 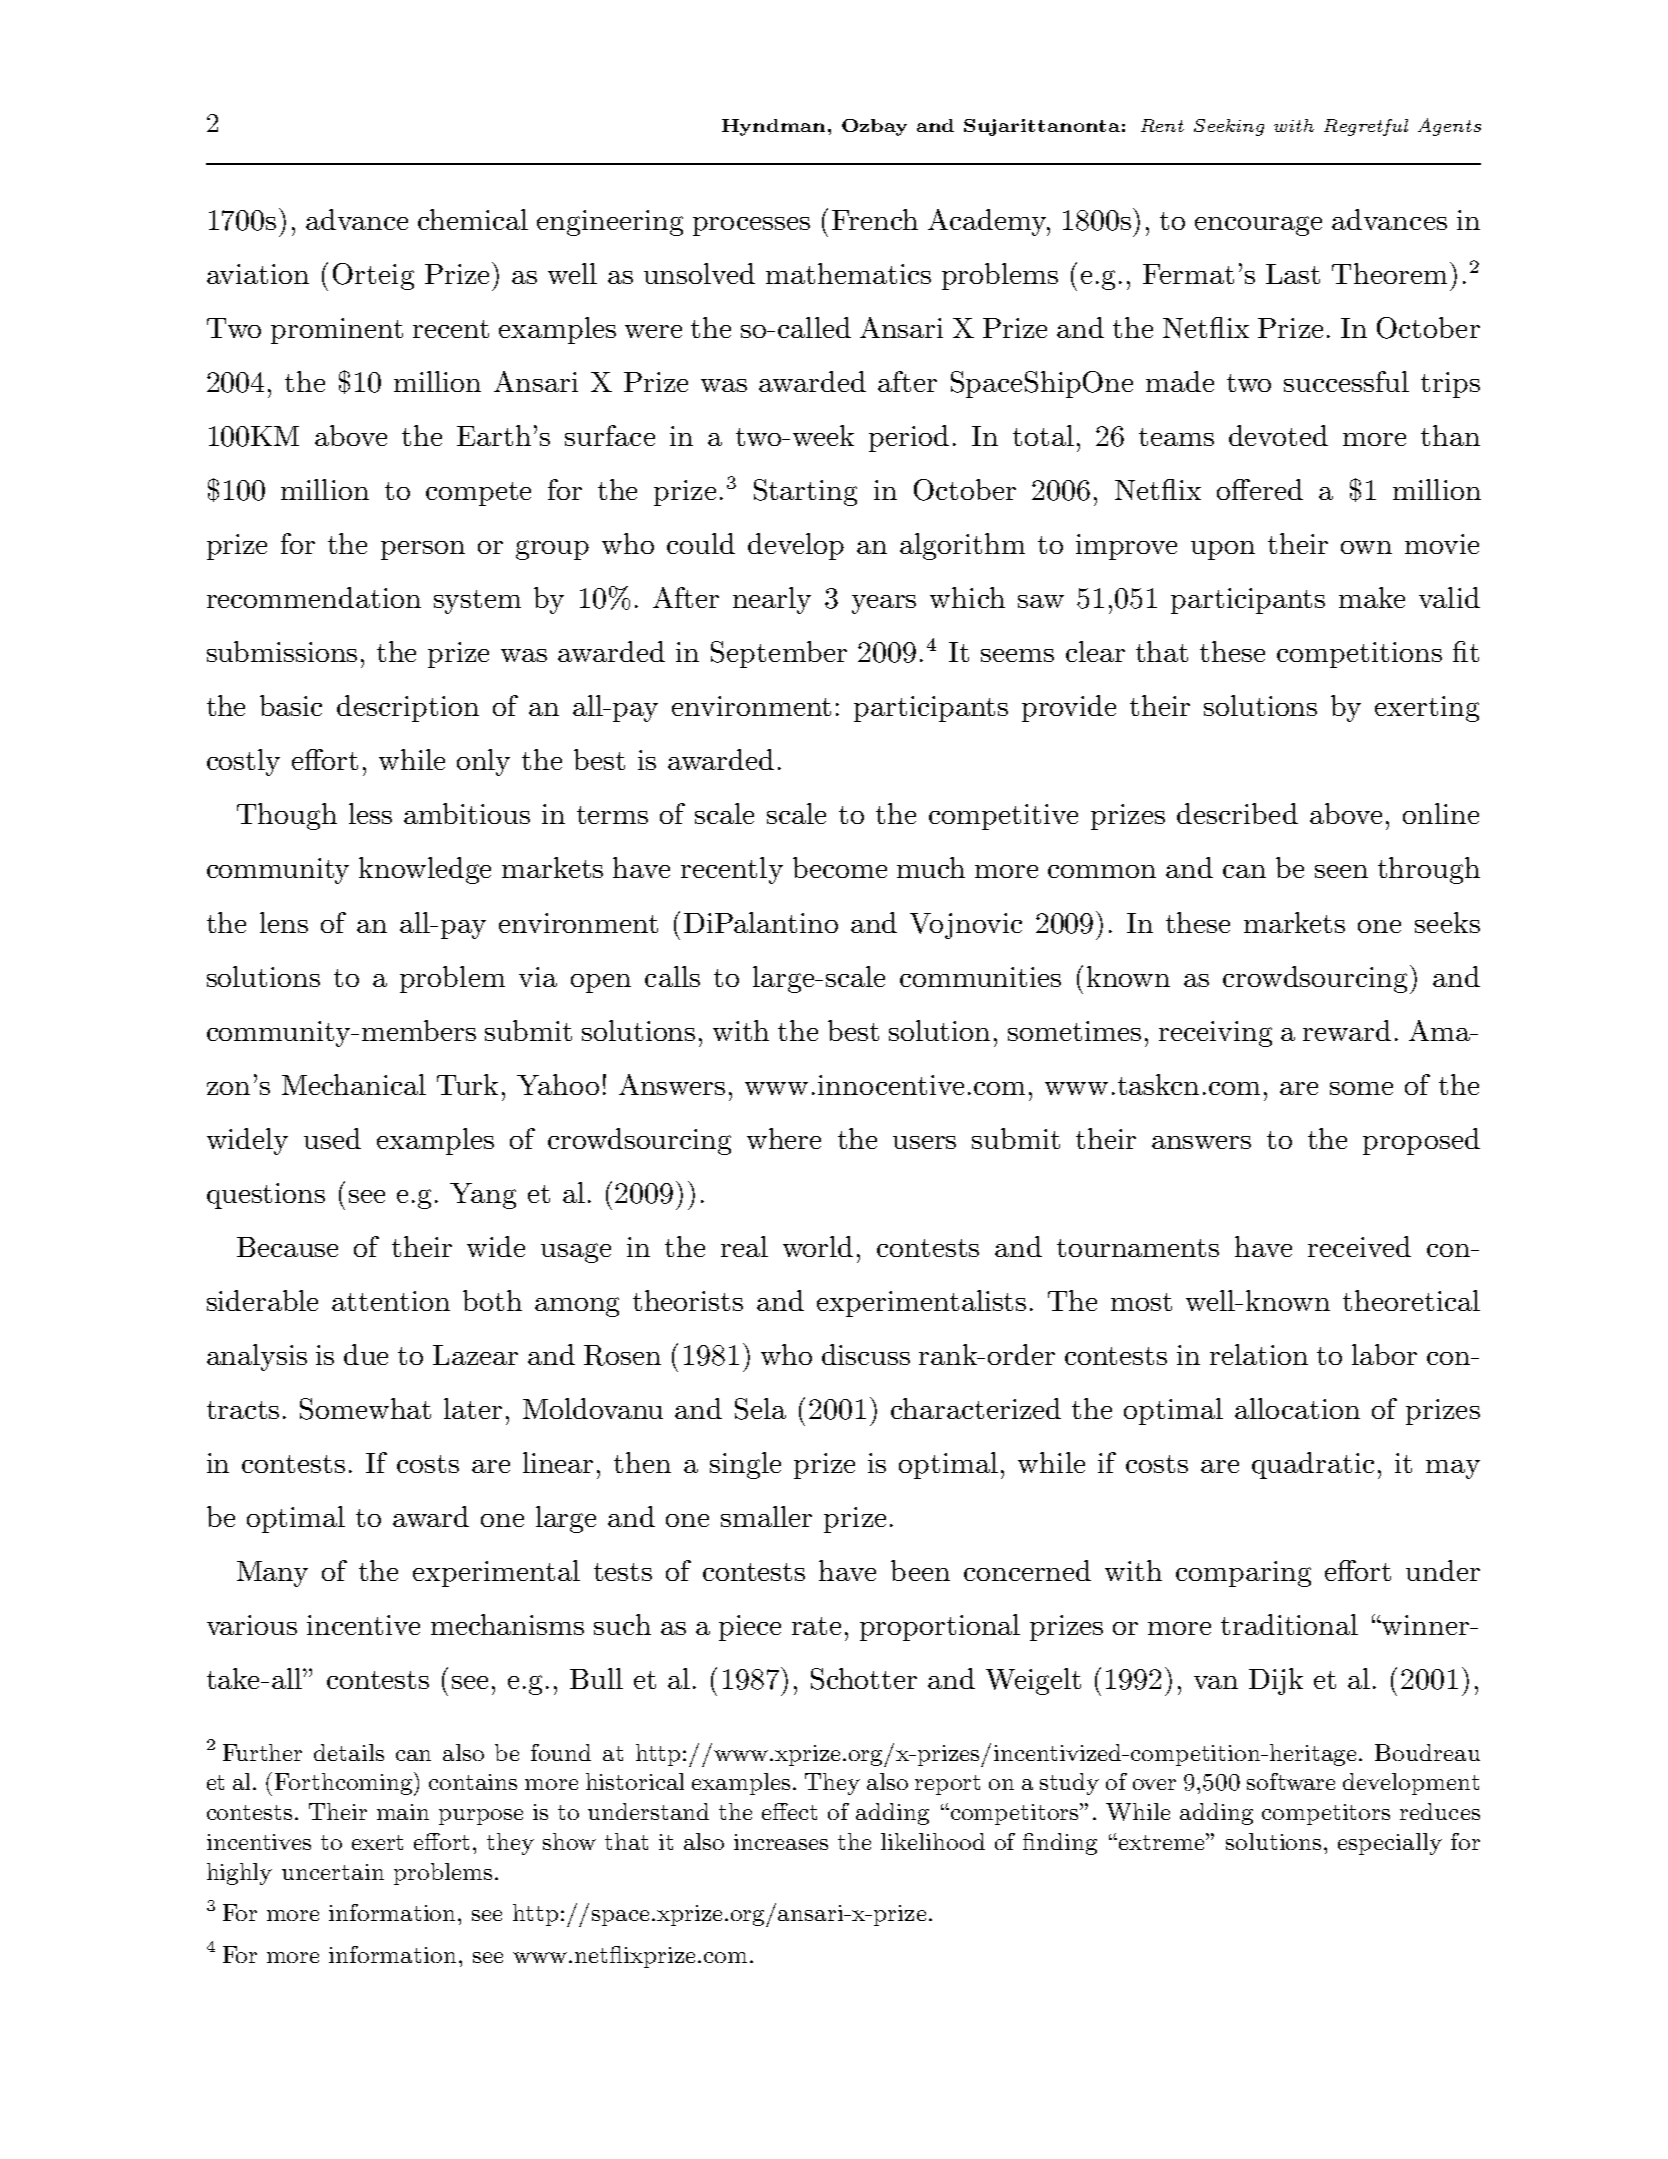 I want to click on French, so click(x=875, y=219).
